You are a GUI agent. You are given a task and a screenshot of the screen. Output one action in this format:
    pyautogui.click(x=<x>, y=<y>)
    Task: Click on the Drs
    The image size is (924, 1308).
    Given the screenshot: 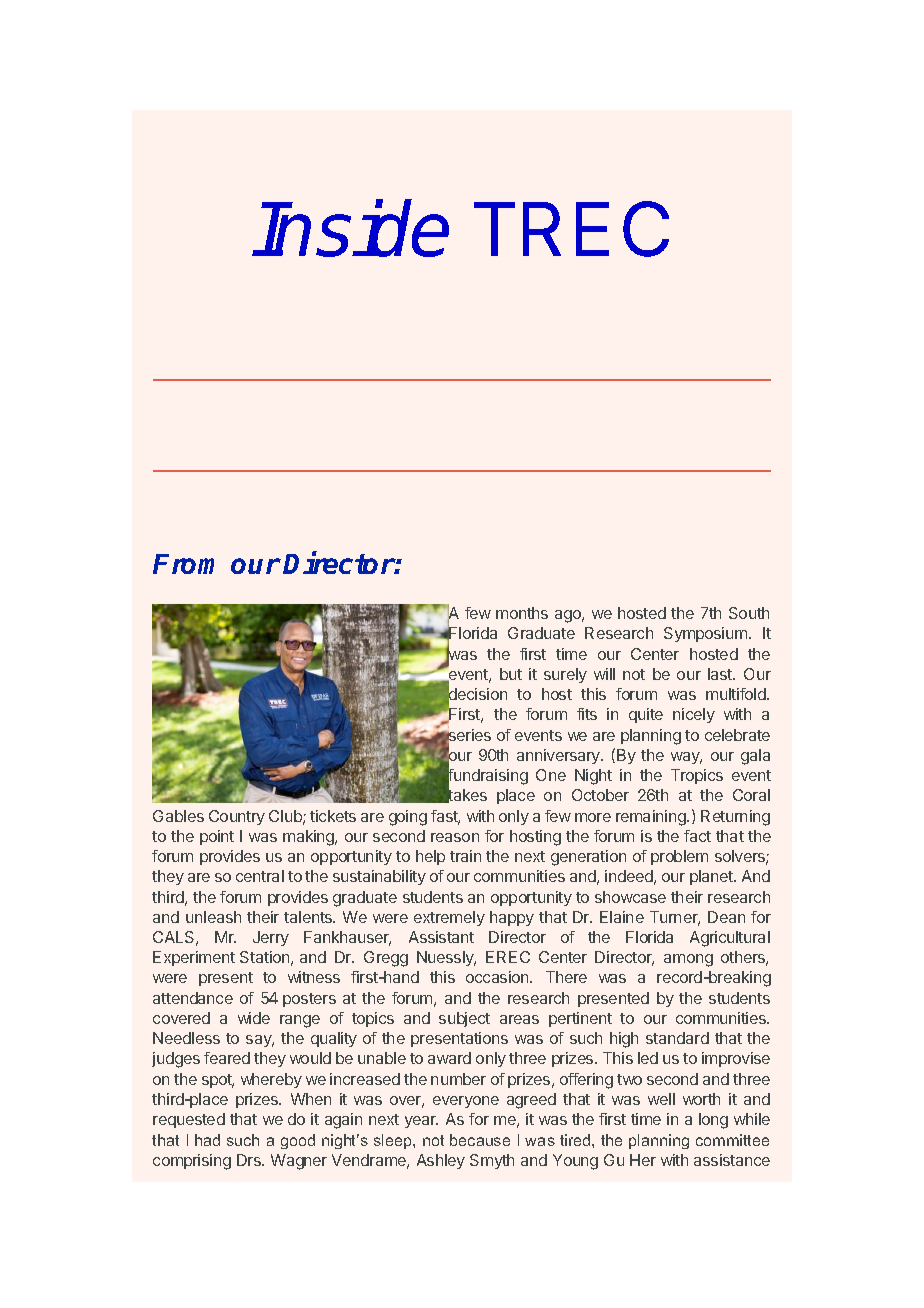 What is the action you would take?
    pyautogui.click(x=250, y=1160)
